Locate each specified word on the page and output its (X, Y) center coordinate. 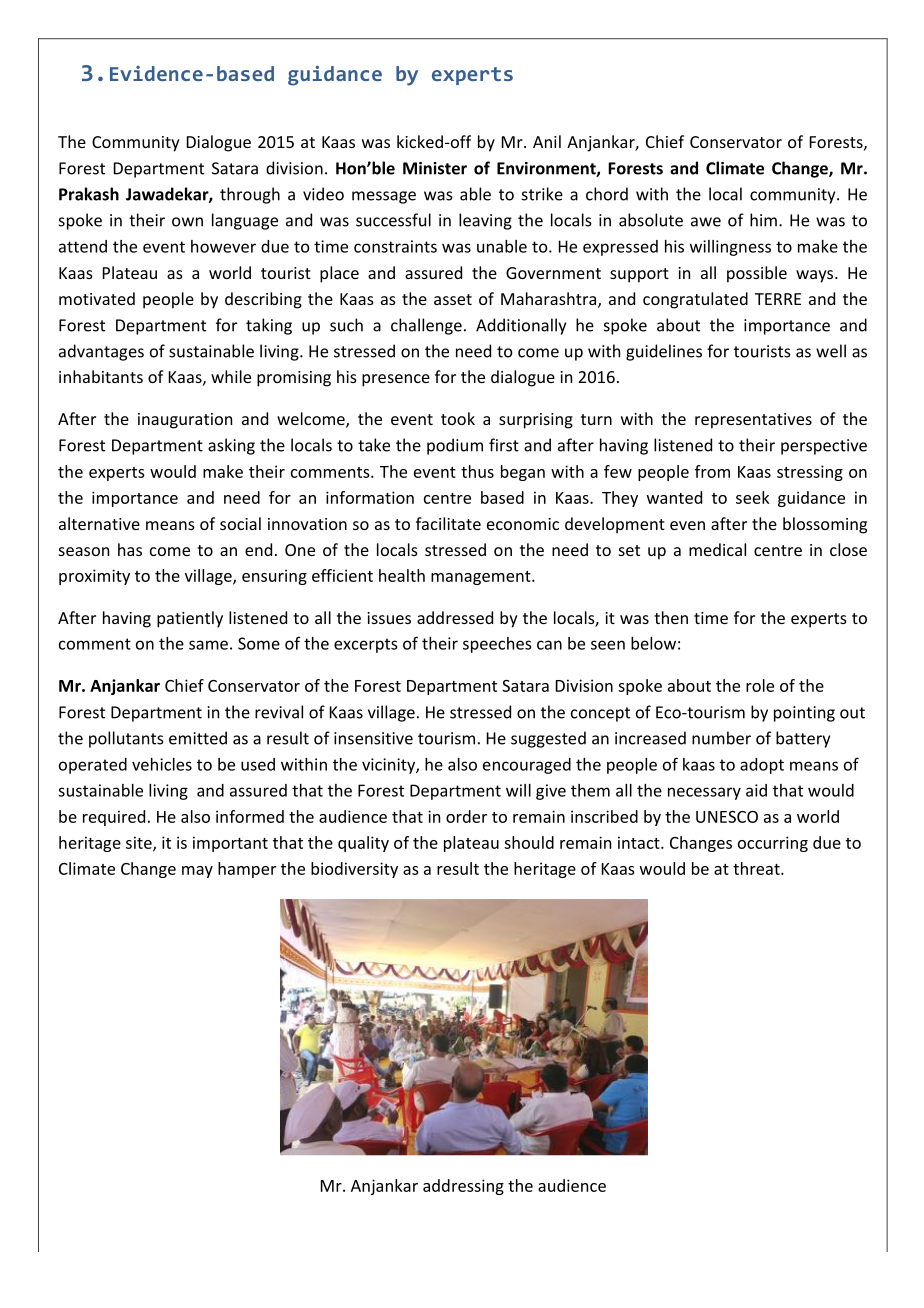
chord (607, 194)
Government (553, 273)
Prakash (89, 194)
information (370, 497)
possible (757, 274)
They (620, 499)
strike (542, 194)
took (458, 418)
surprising (536, 421)
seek (753, 497)
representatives (753, 421)
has (130, 549)
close (848, 549)
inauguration (185, 421)
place (339, 274)
